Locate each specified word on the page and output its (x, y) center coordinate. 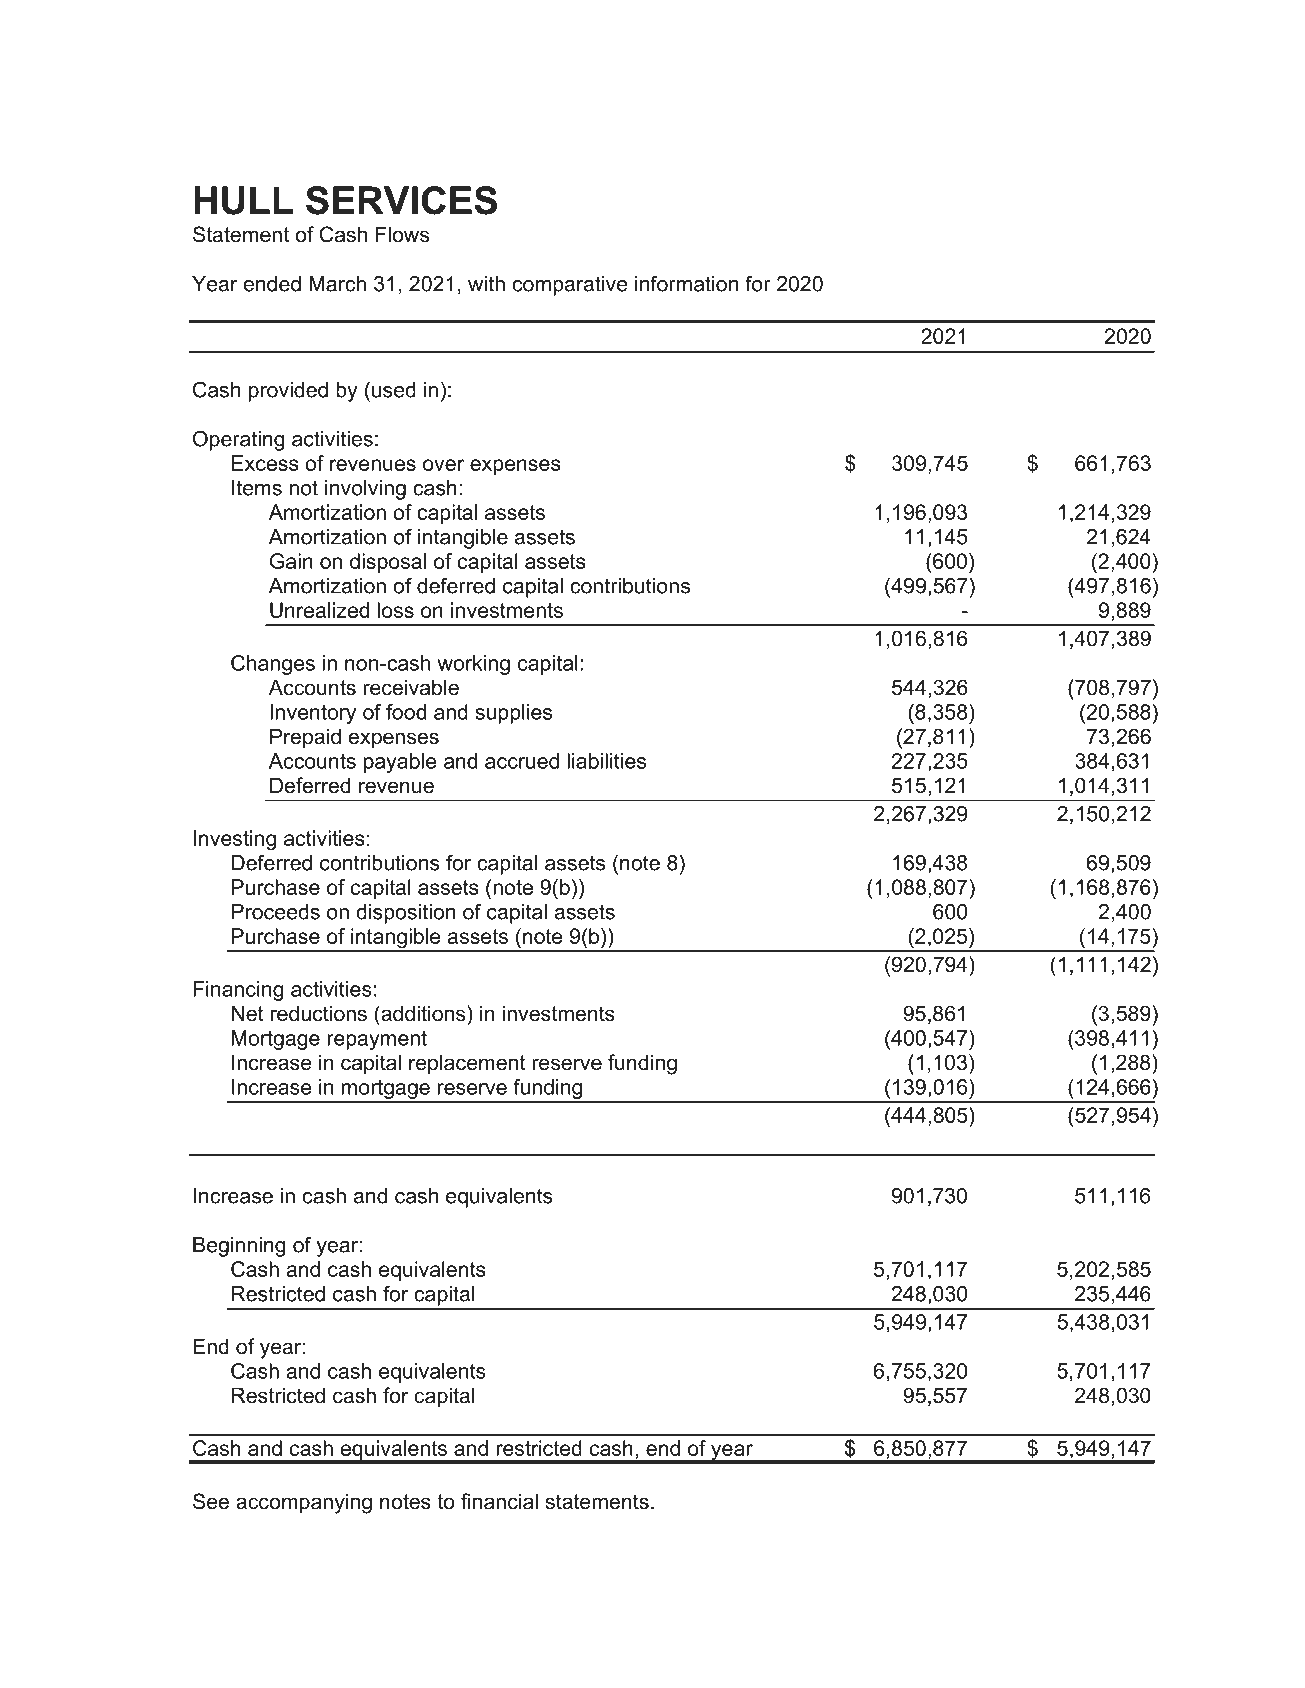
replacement (467, 1064)
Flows (402, 234)
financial (499, 1501)
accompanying (304, 1503)
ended (272, 284)
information (686, 283)
